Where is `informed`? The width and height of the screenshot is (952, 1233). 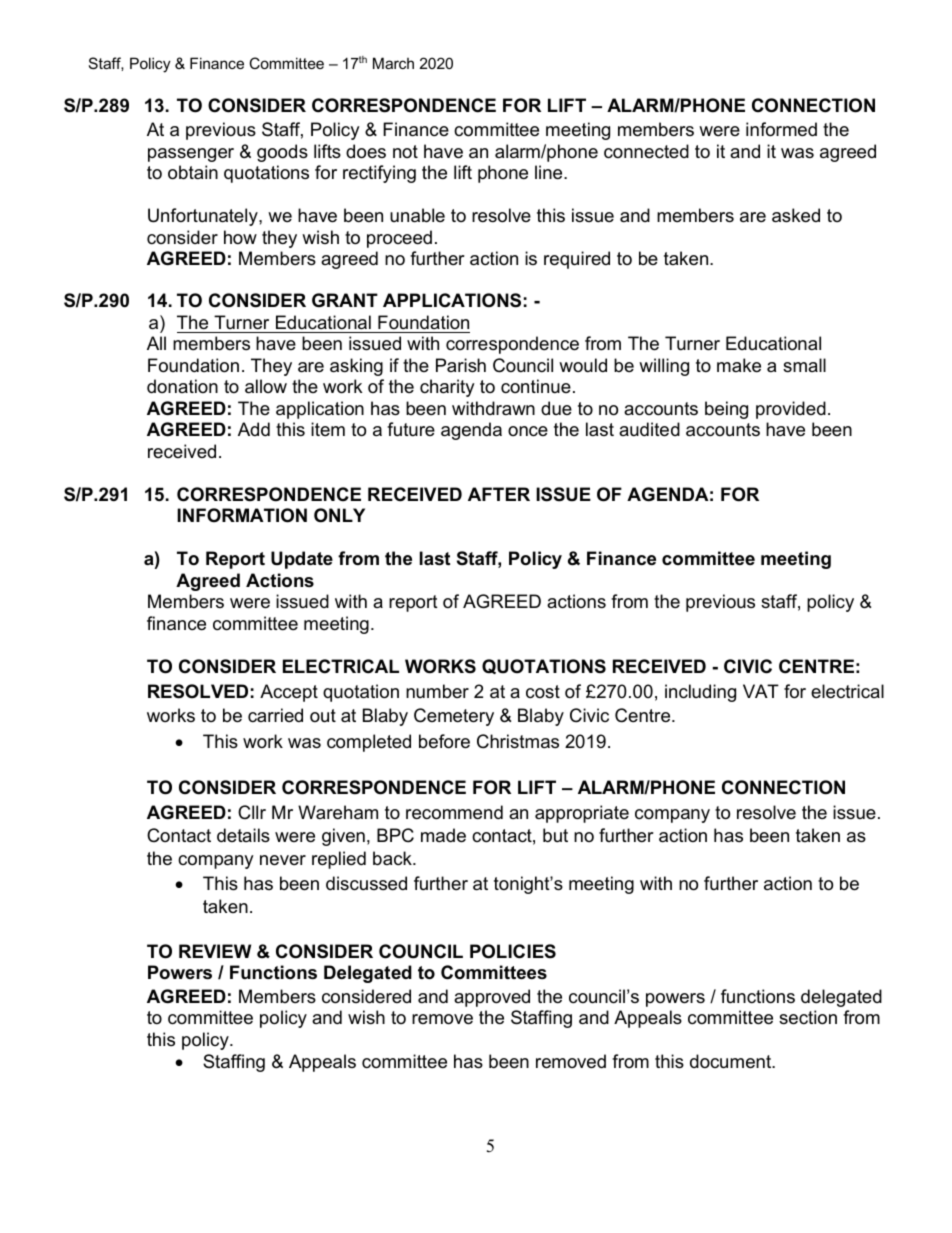
informed is located at coordinates (781, 129).
